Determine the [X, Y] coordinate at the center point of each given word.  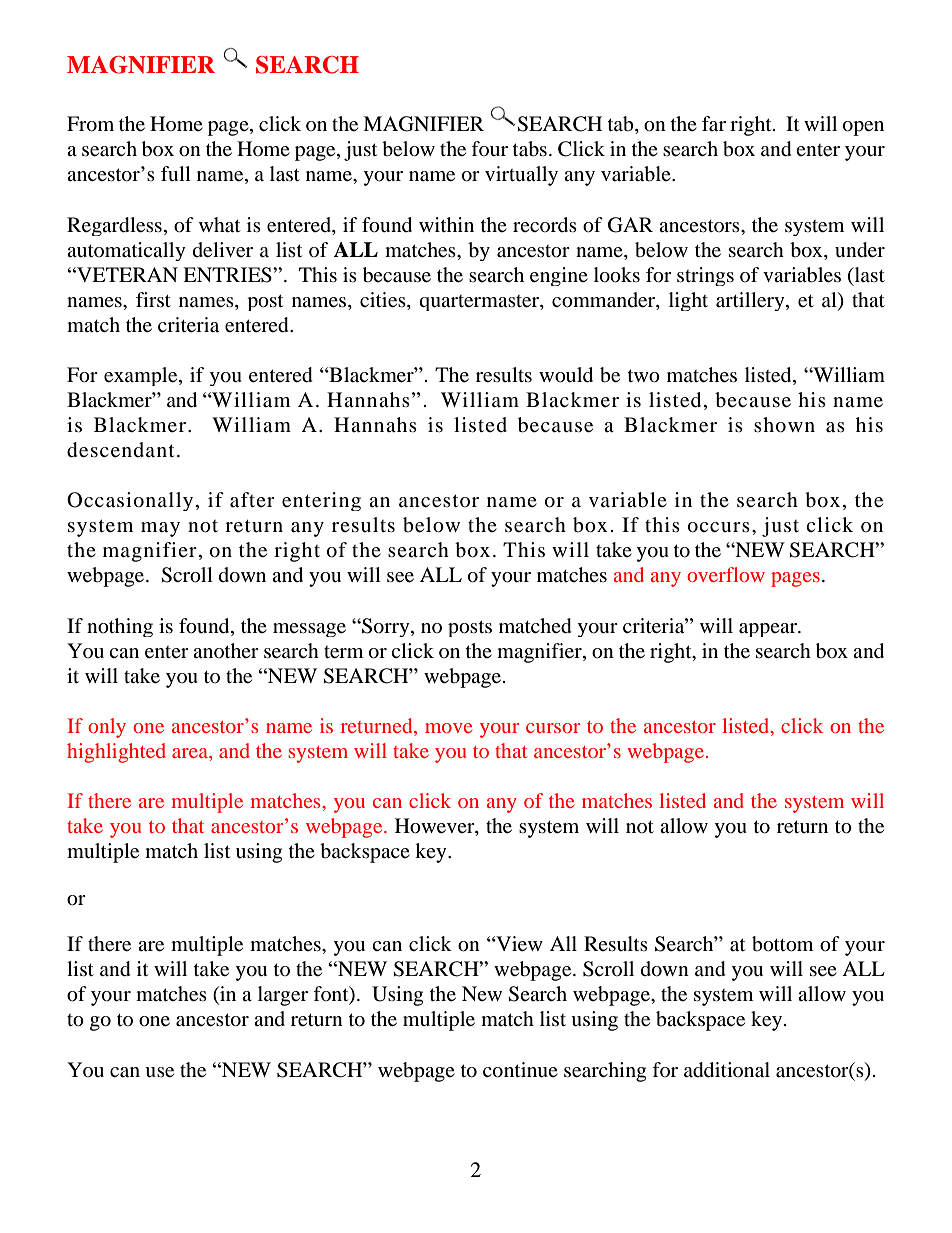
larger [283, 996]
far [714, 123]
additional [727, 1070]
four [489, 148]
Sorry [386, 627]
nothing [120, 627]
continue [520, 1070]
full [176, 173]
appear [769, 630]
